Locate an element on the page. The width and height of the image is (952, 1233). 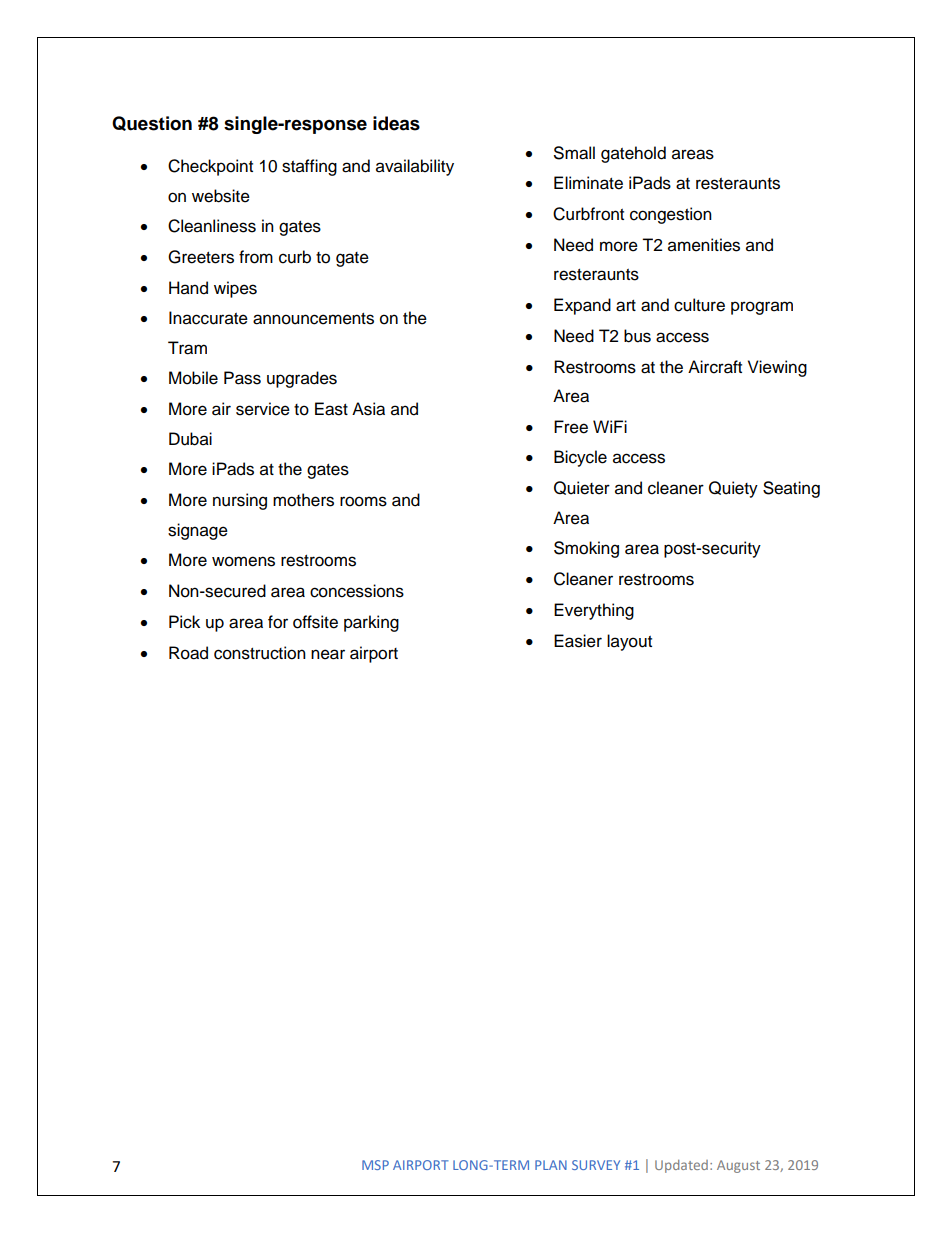
layout is located at coordinates (629, 642).
